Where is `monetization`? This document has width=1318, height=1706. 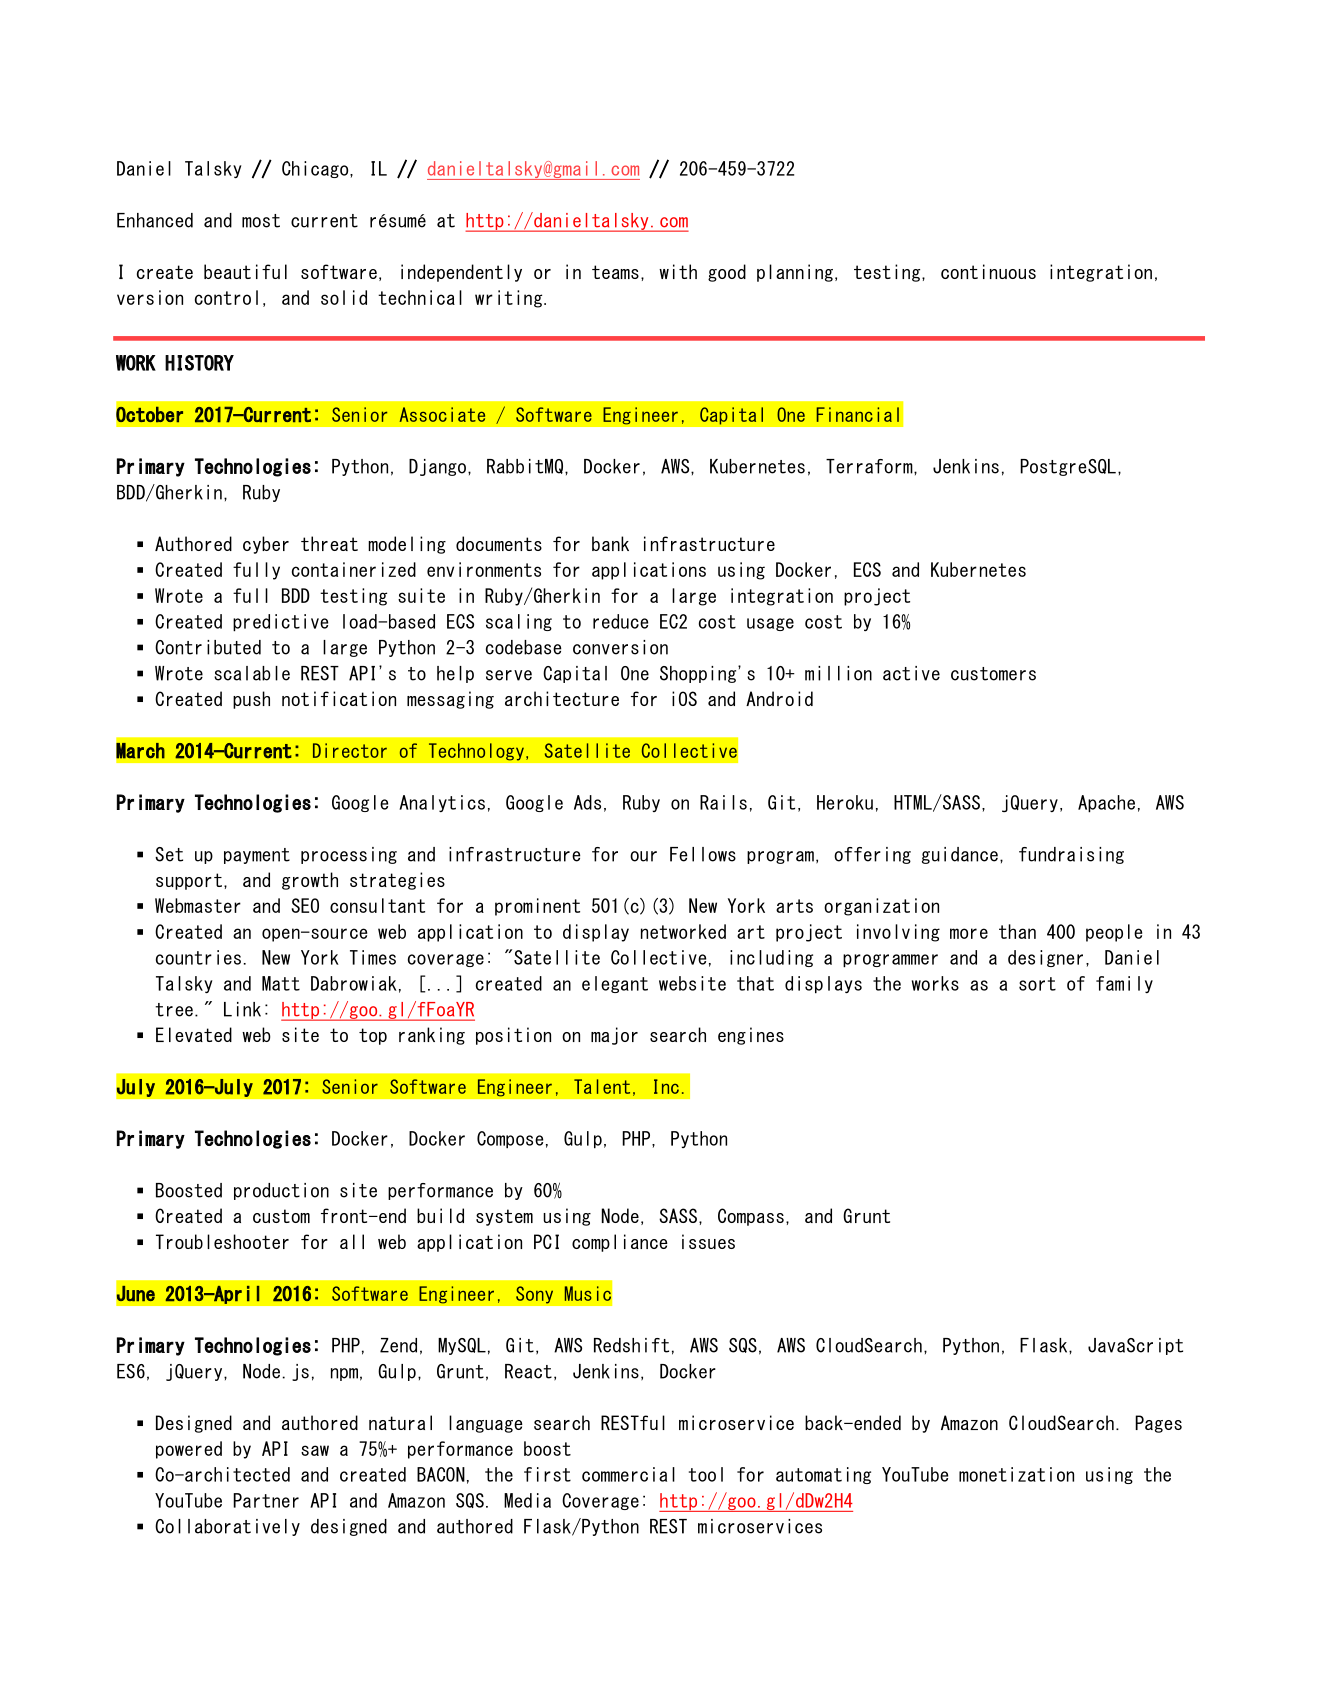
monetization is located at coordinates (1016, 1474).
